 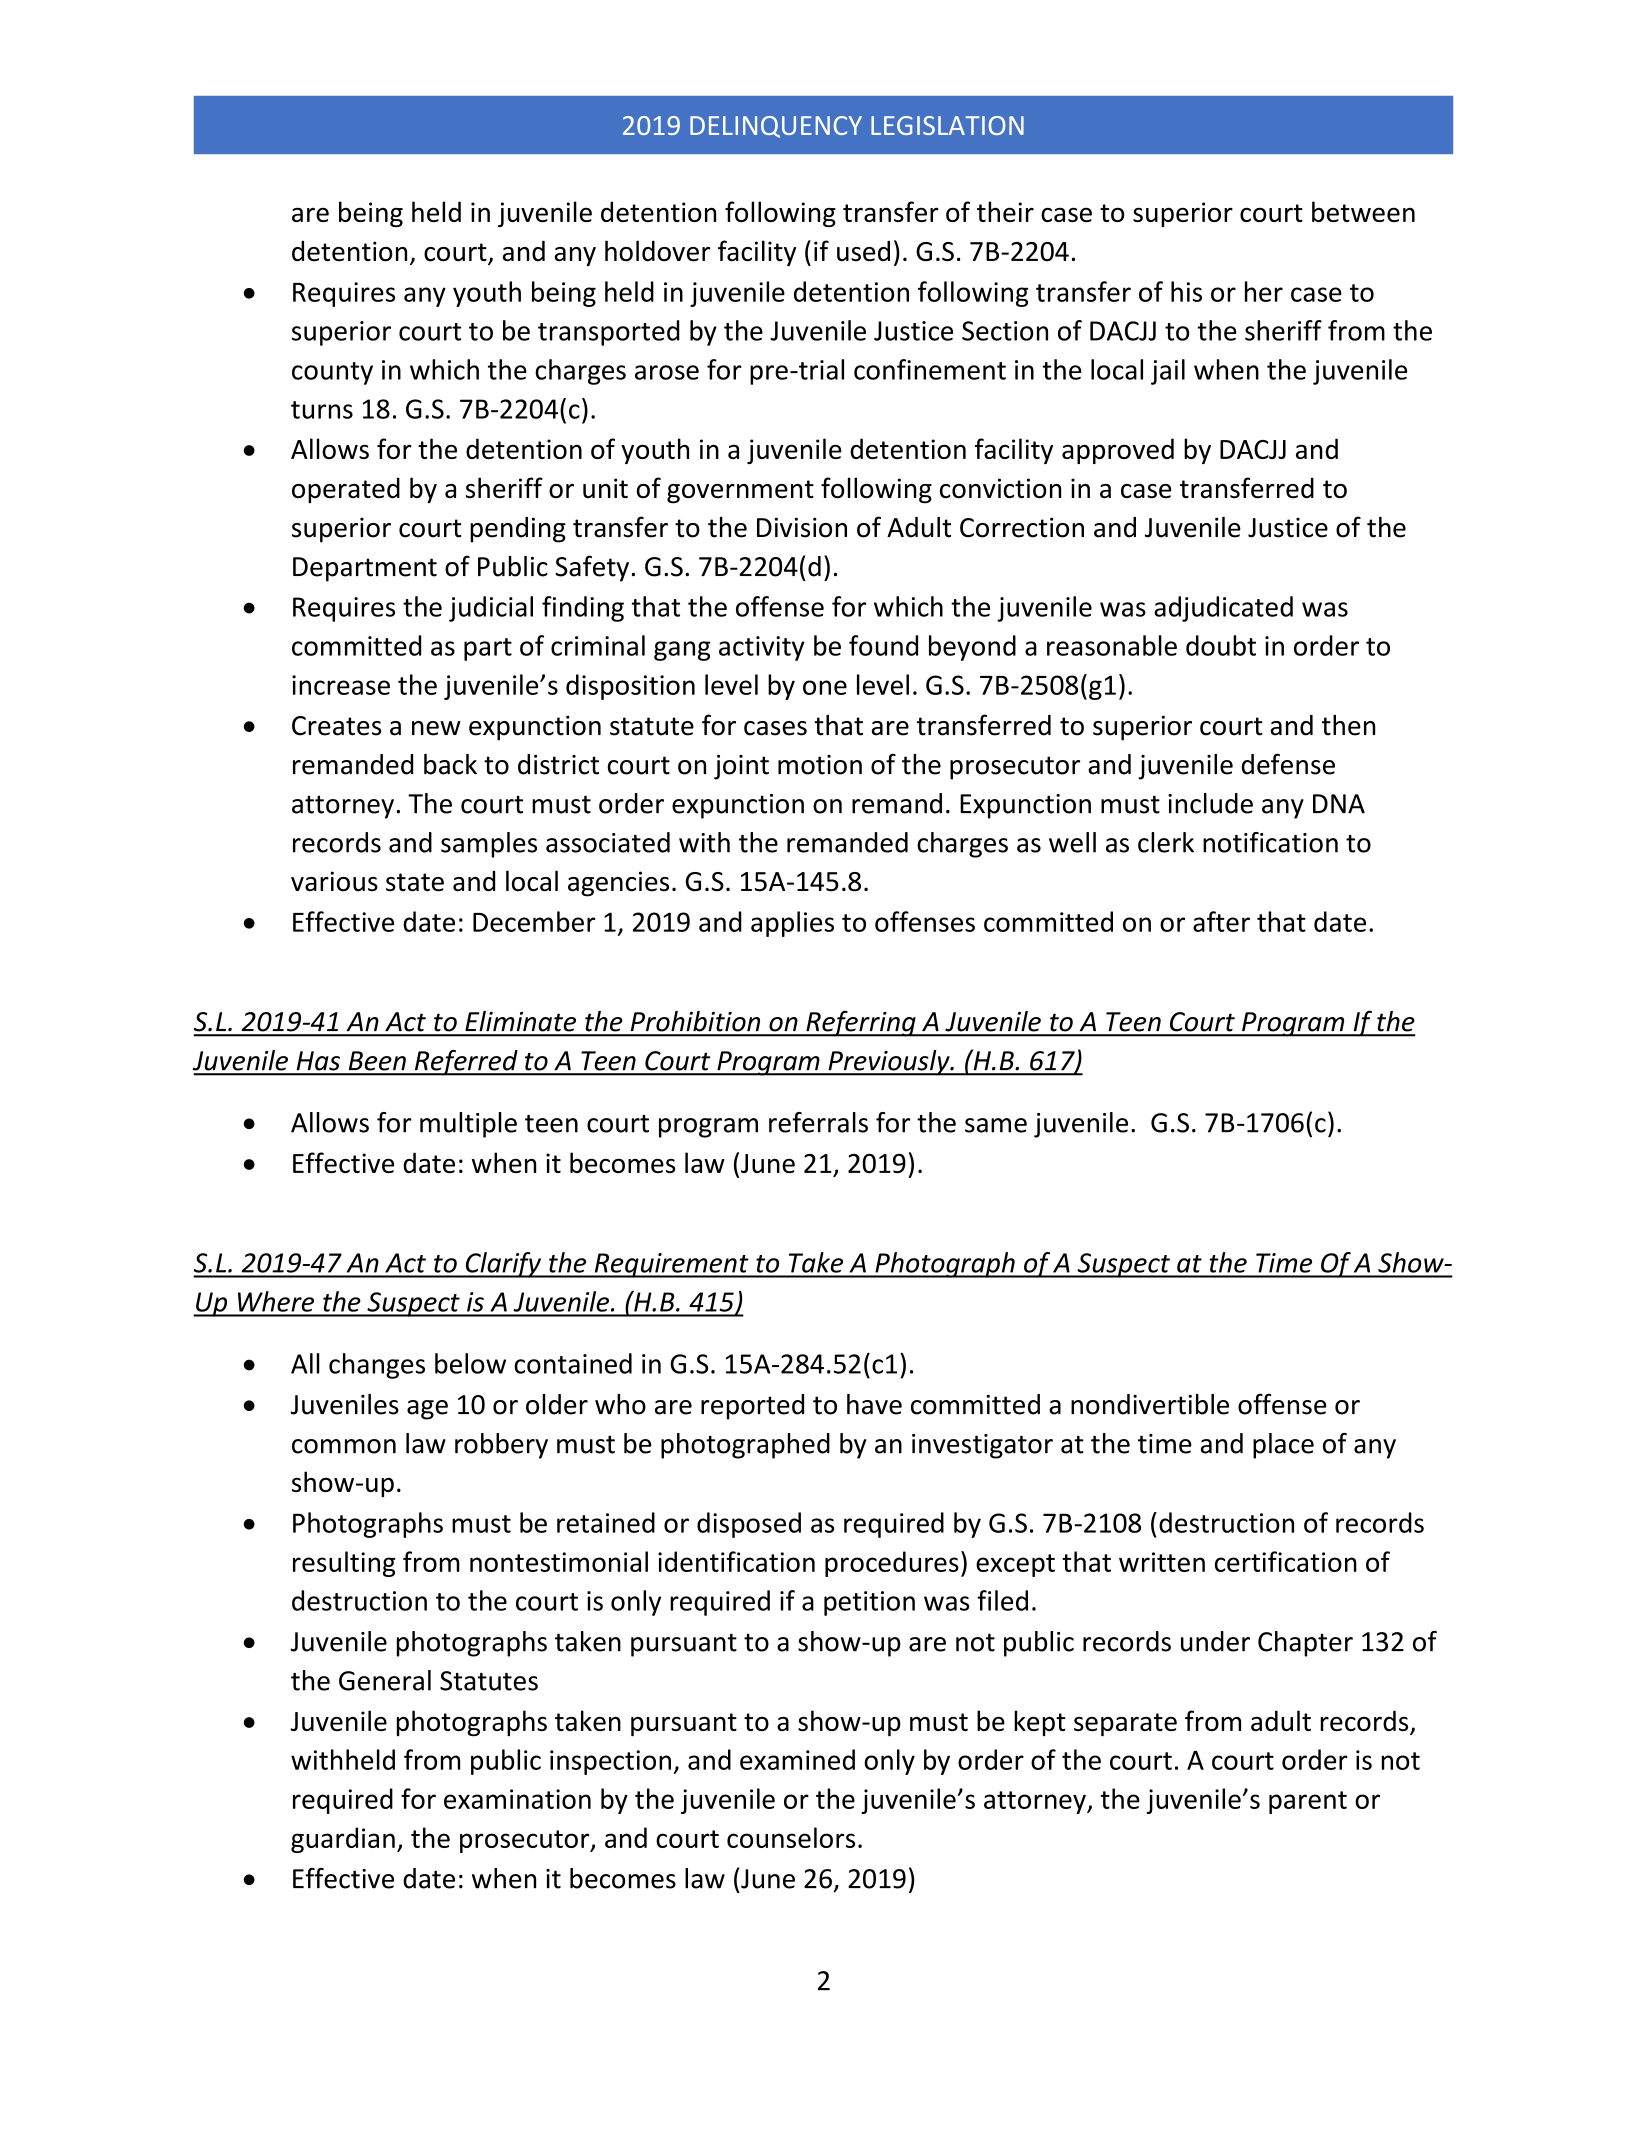 What do you see at coordinates (491, 609) in the screenshot?
I see `judicial` at bounding box center [491, 609].
